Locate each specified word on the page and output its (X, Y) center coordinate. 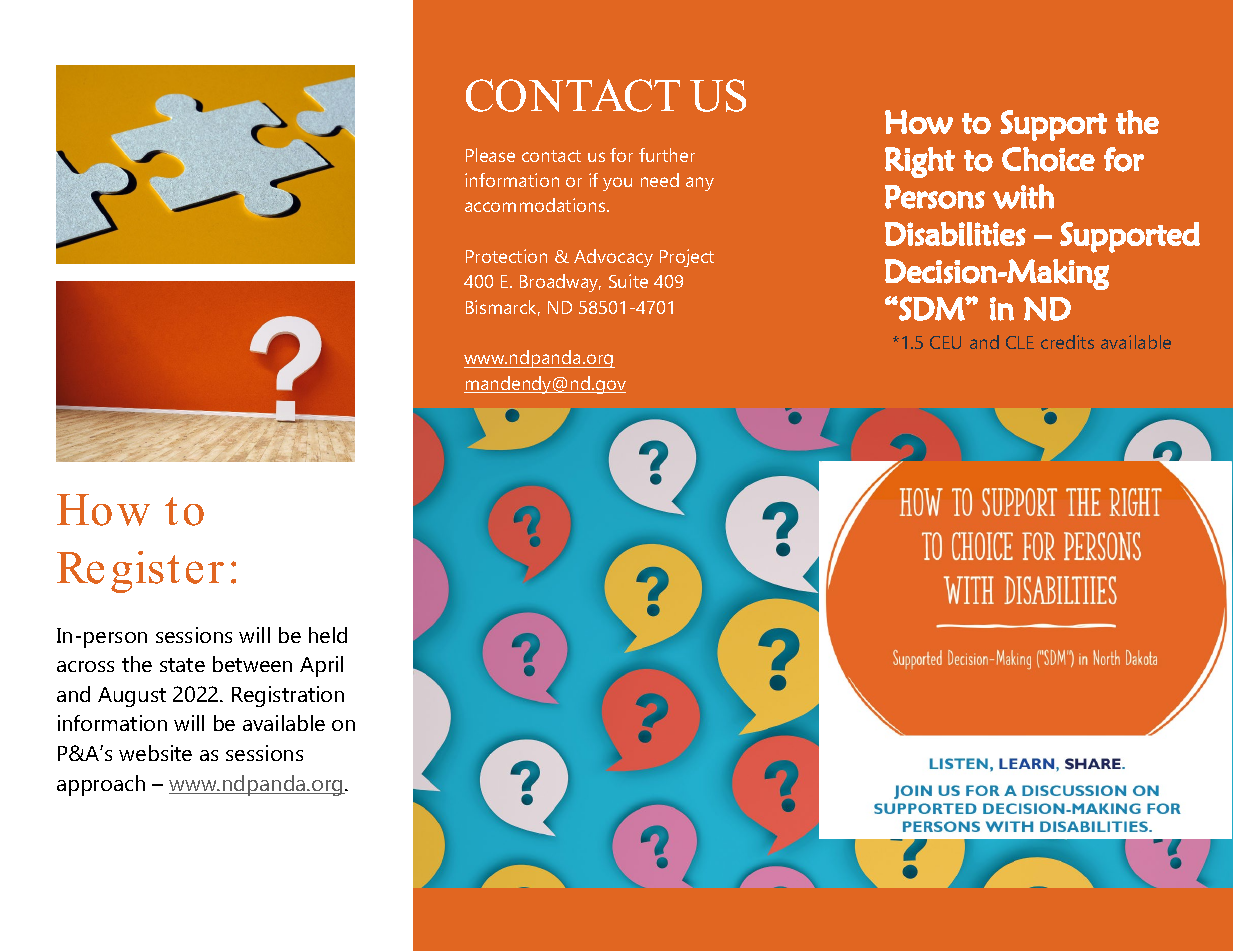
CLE (1020, 342)
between (252, 664)
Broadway (560, 283)
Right (920, 162)
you (617, 184)
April (321, 666)
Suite (628, 281)
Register (140, 572)
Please (490, 155)
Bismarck (503, 308)
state (182, 665)
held (328, 635)
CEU (945, 342)
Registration (288, 696)
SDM (932, 308)
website (155, 753)
